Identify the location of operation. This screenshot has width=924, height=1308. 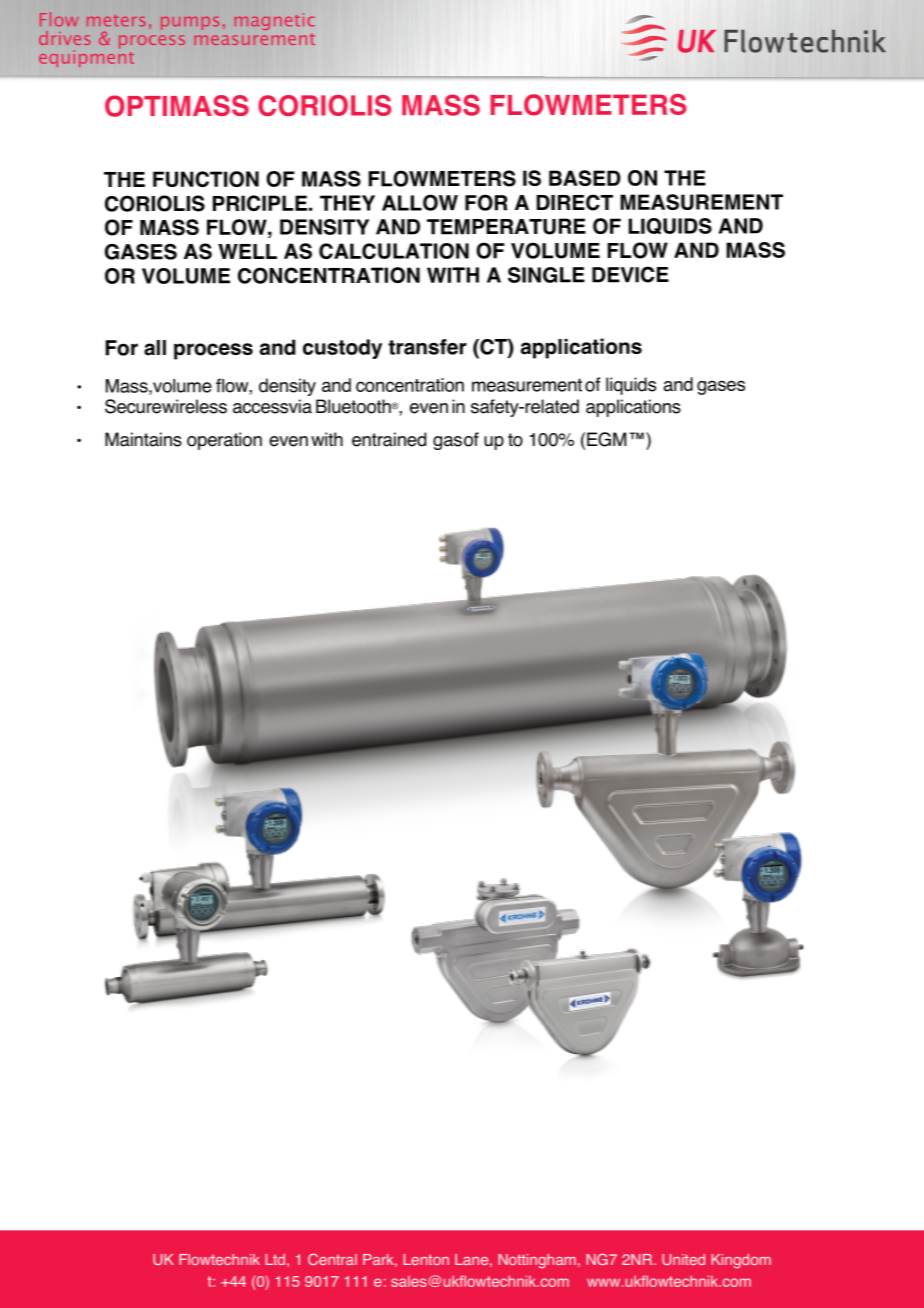
(224, 441).
